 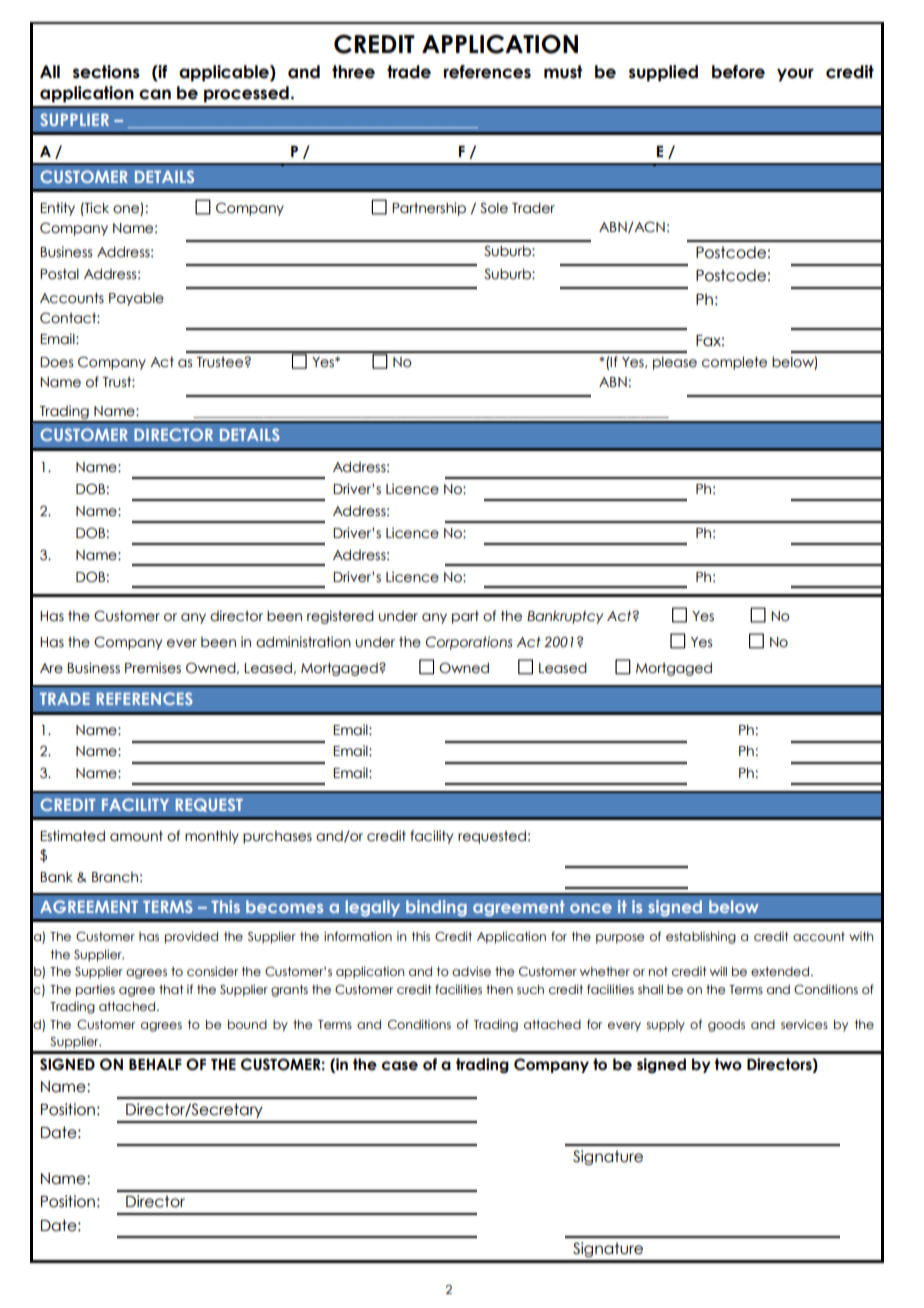 What do you see at coordinates (400, 1066) in the document?
I see `case` at bounding box center [400, 1066].
